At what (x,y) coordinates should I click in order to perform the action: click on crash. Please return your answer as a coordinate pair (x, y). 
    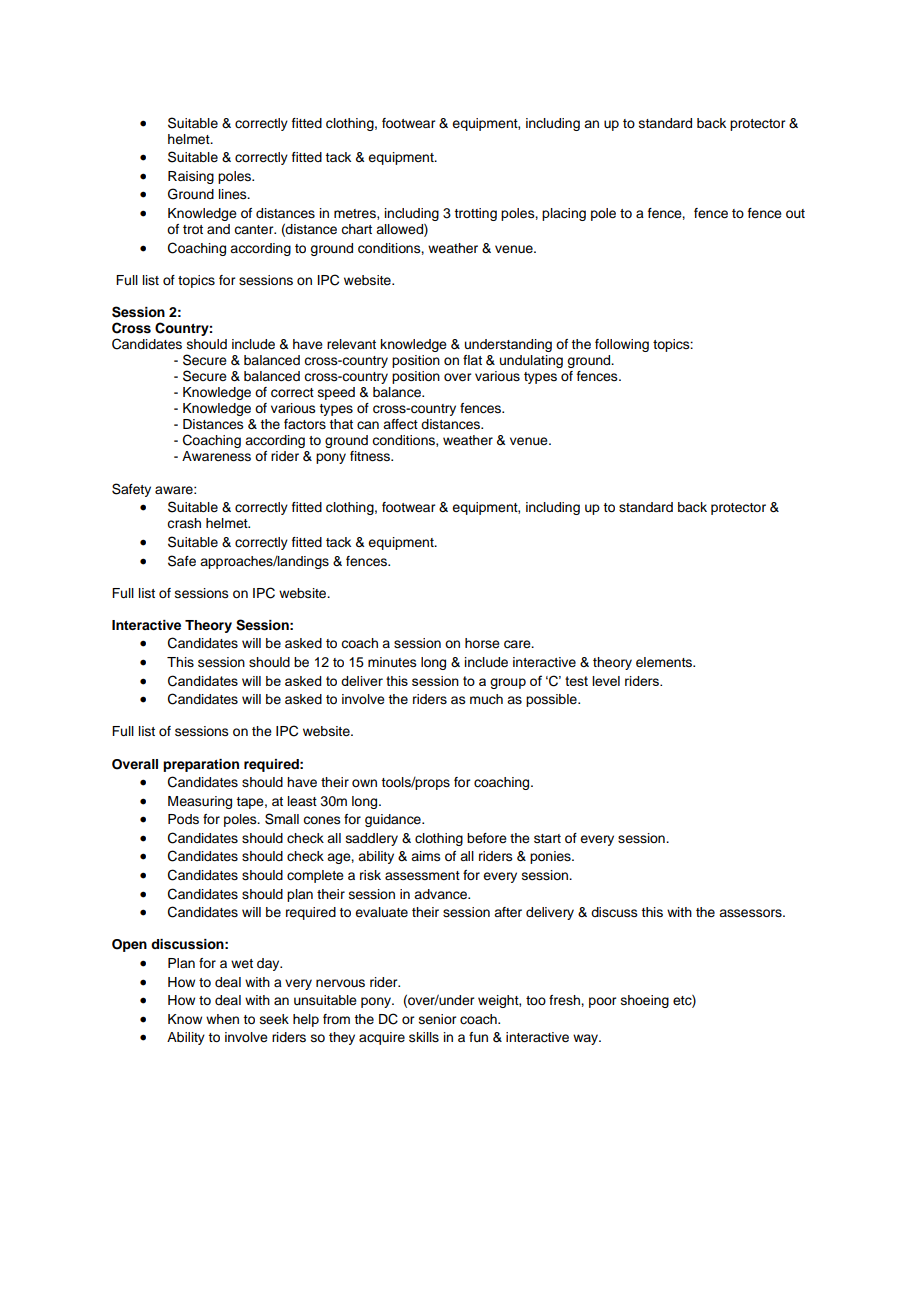
    Looking at the image, I should click on (184, 523).
